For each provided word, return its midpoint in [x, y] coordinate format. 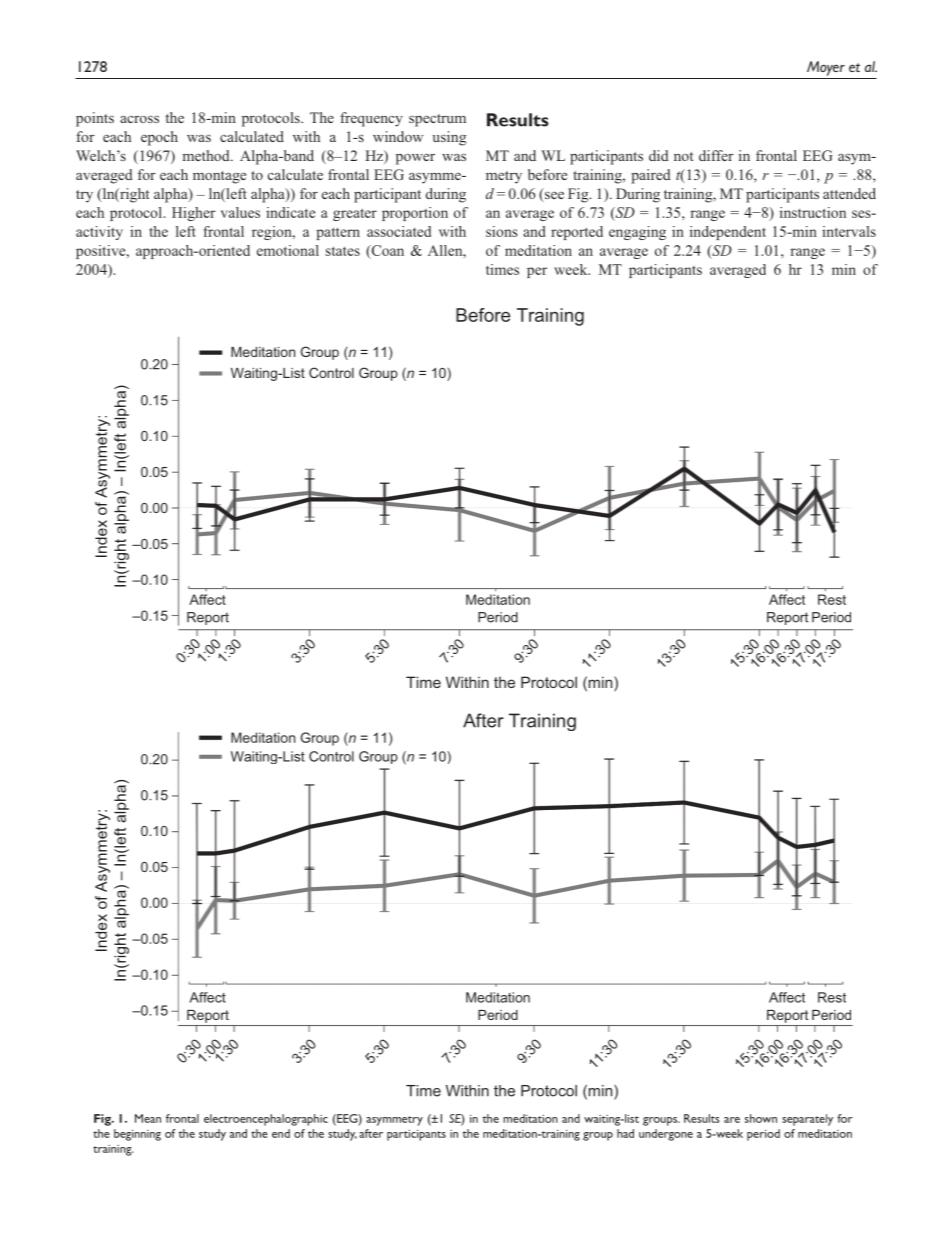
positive [102, 252]
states [343, 251]
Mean [148, 1118]
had [625, 1133]
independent [728, 233]
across [139, 119]
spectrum [437, 120]
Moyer [826, 68]
